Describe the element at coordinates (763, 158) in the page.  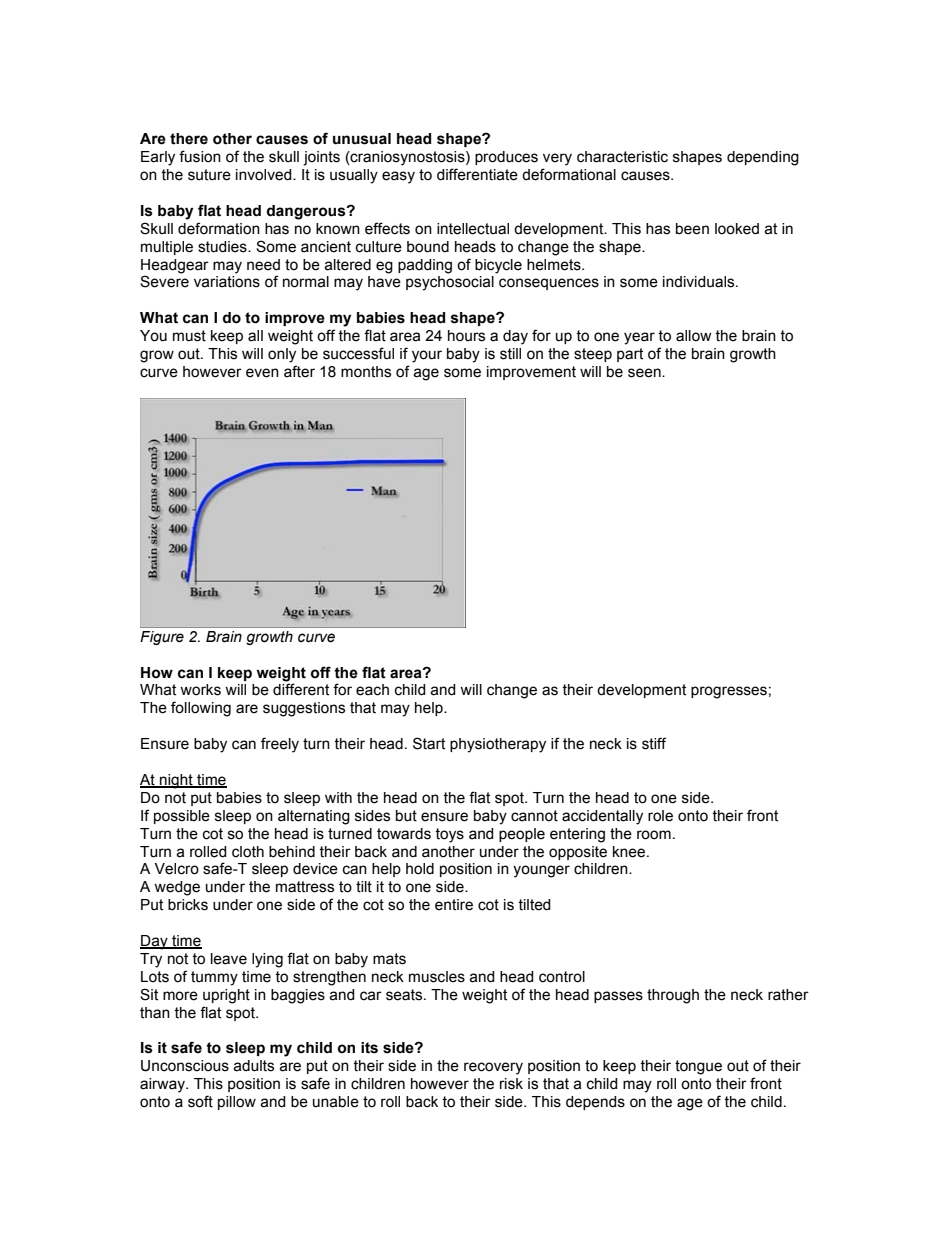
I see `depending` at that location.
